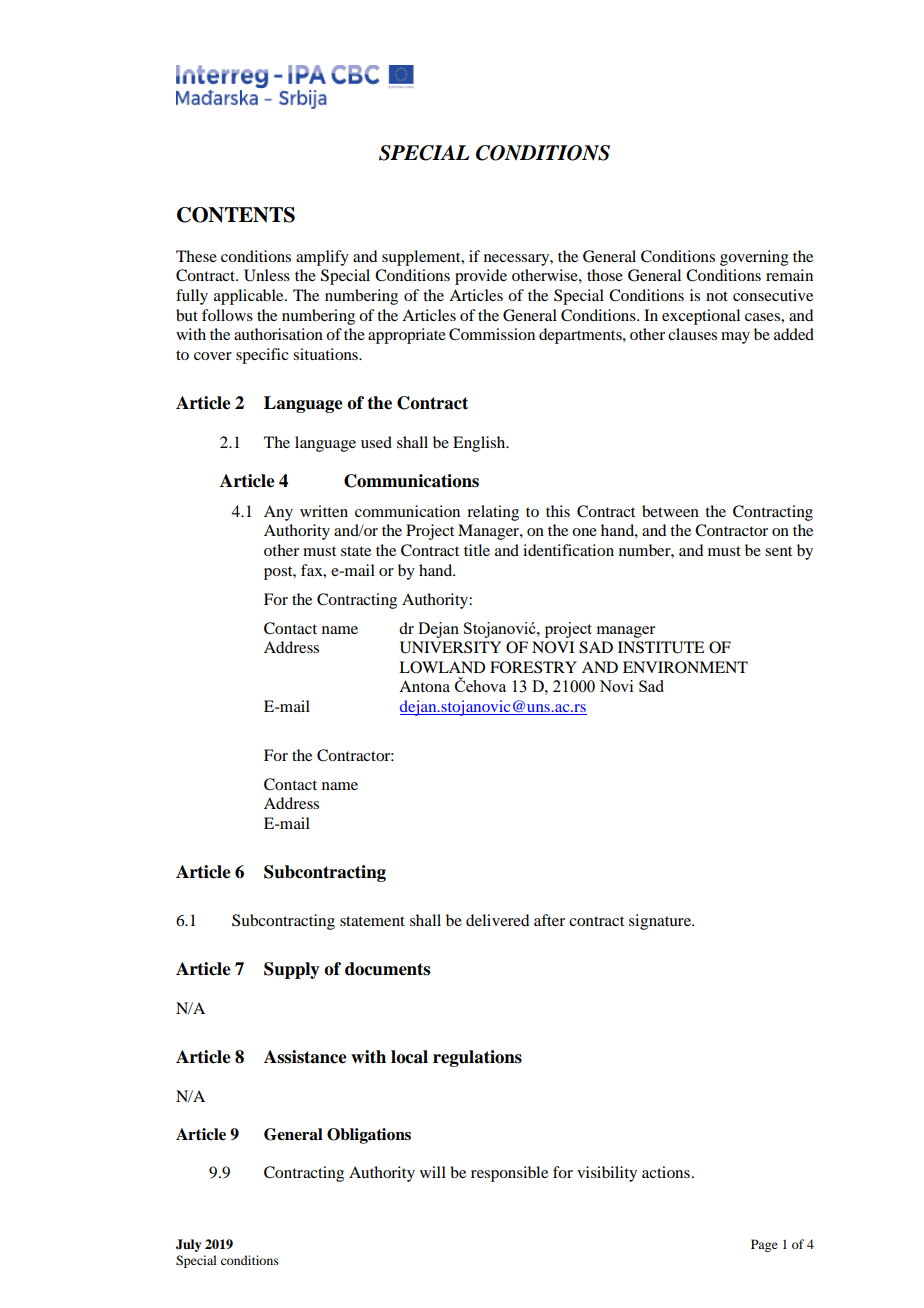 This page has height=1308, width=924. I want to click on ENVIRONMENT, so click(685, 667).
